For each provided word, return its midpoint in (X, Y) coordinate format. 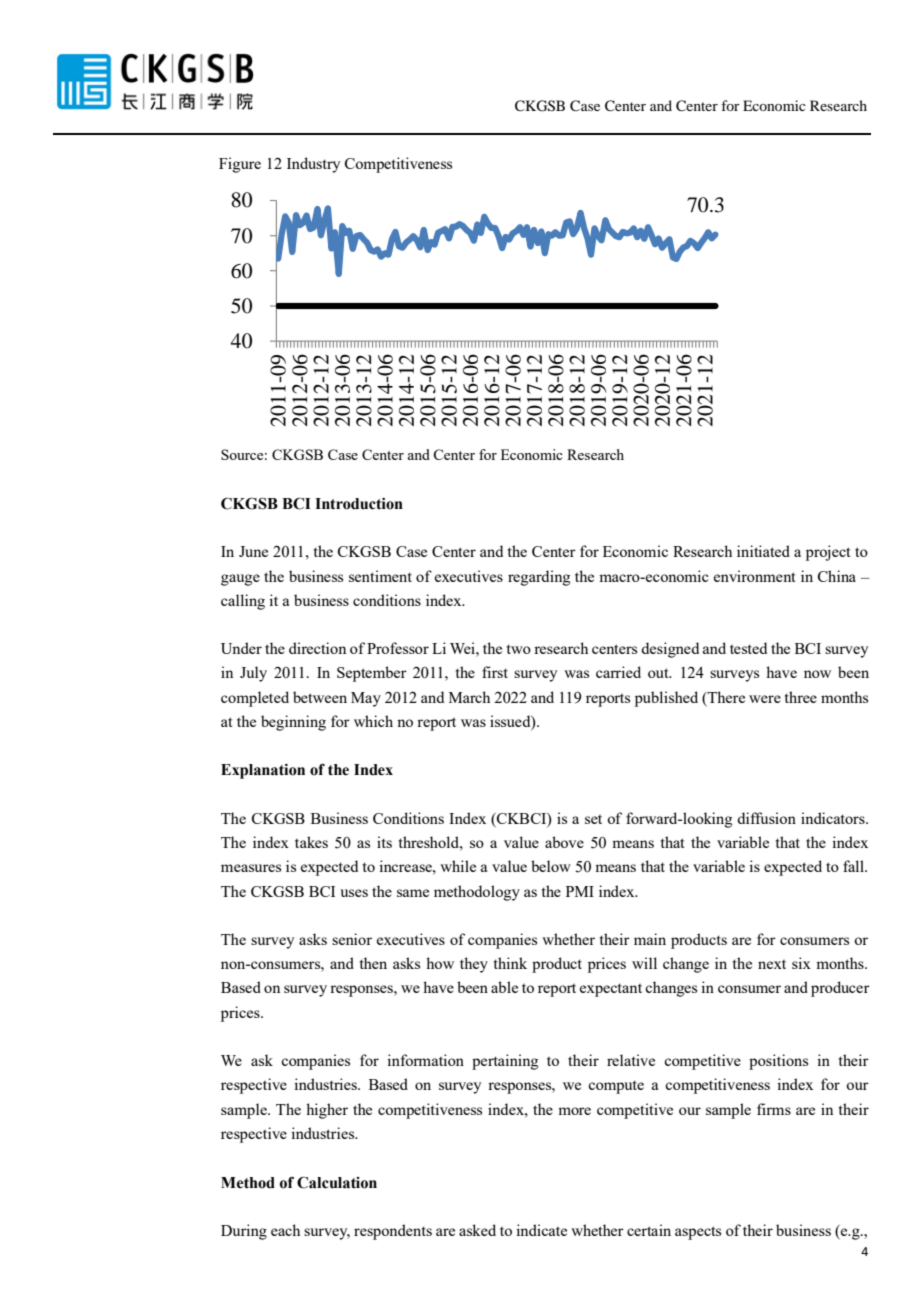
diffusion (766, 818)
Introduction (359, 504)
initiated (763, 551)
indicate (541, 1230)
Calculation (337, 1182)
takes (311, 842)
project (828, 553)
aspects (698, 1233)
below (551, 866)
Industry (313, 165)
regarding (539, 578)
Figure (240, 165)
